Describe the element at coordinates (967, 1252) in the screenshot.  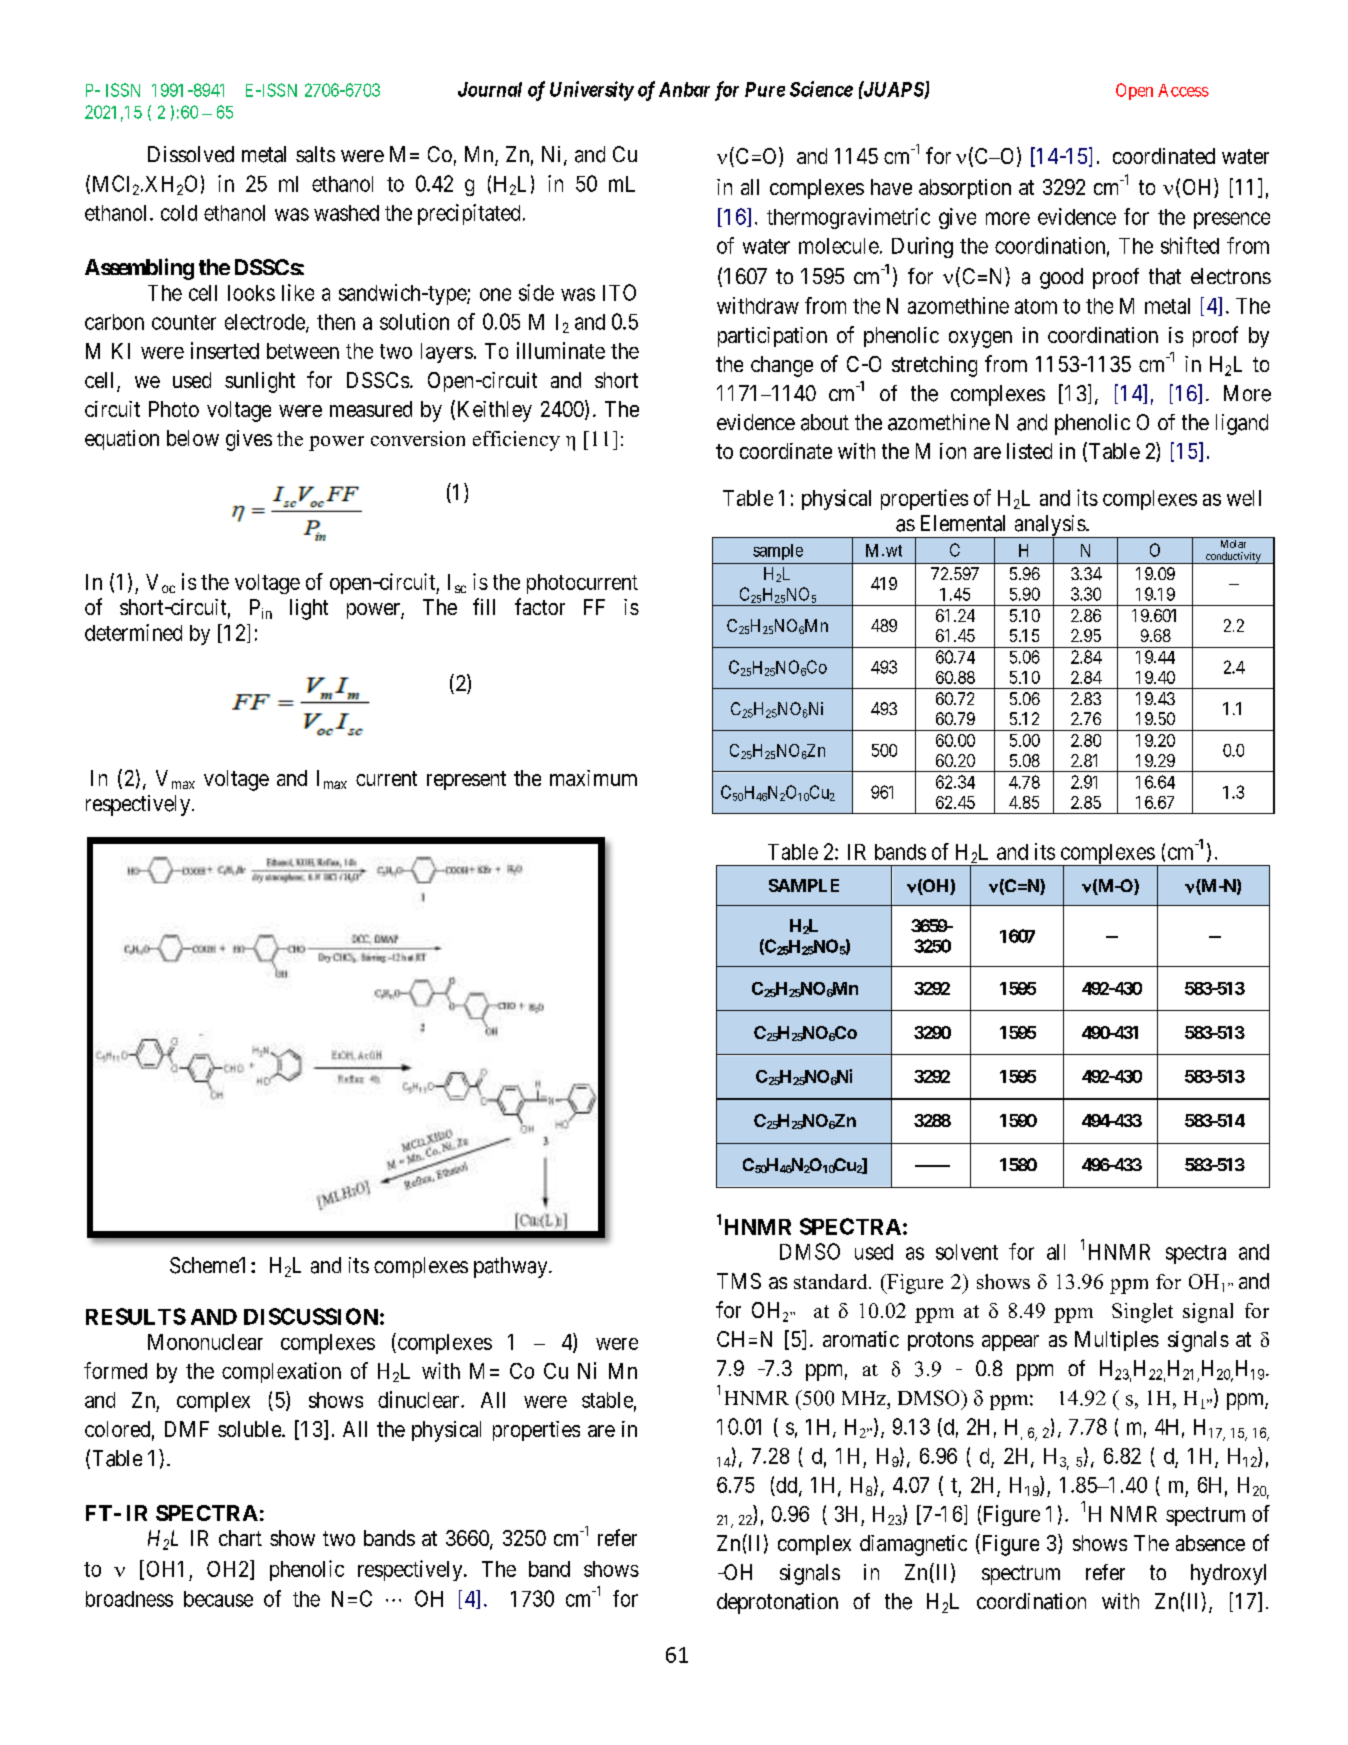
I see `solvent` at that location.
